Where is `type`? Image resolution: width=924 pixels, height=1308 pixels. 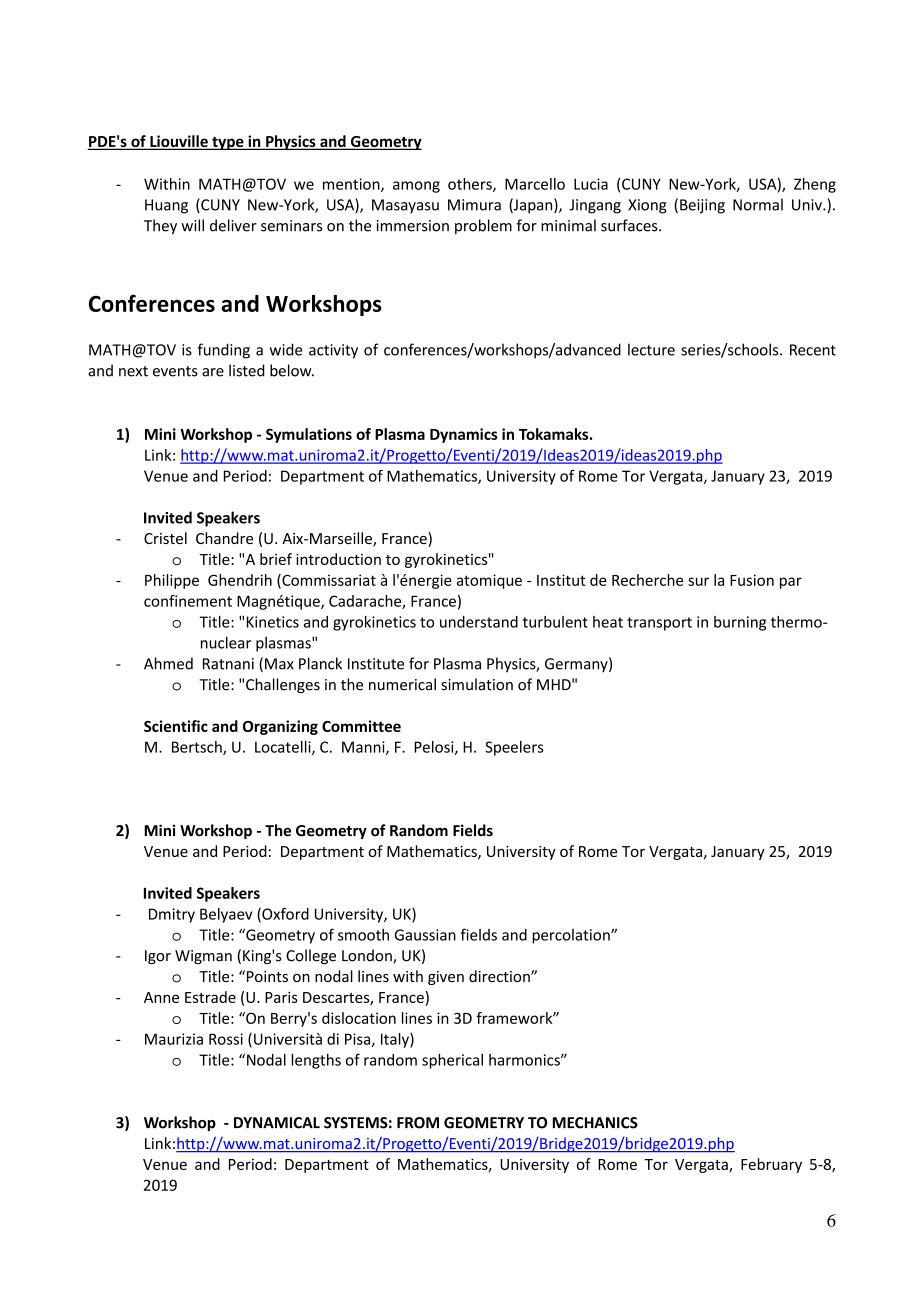 type is located at coordinates (228, 143).
